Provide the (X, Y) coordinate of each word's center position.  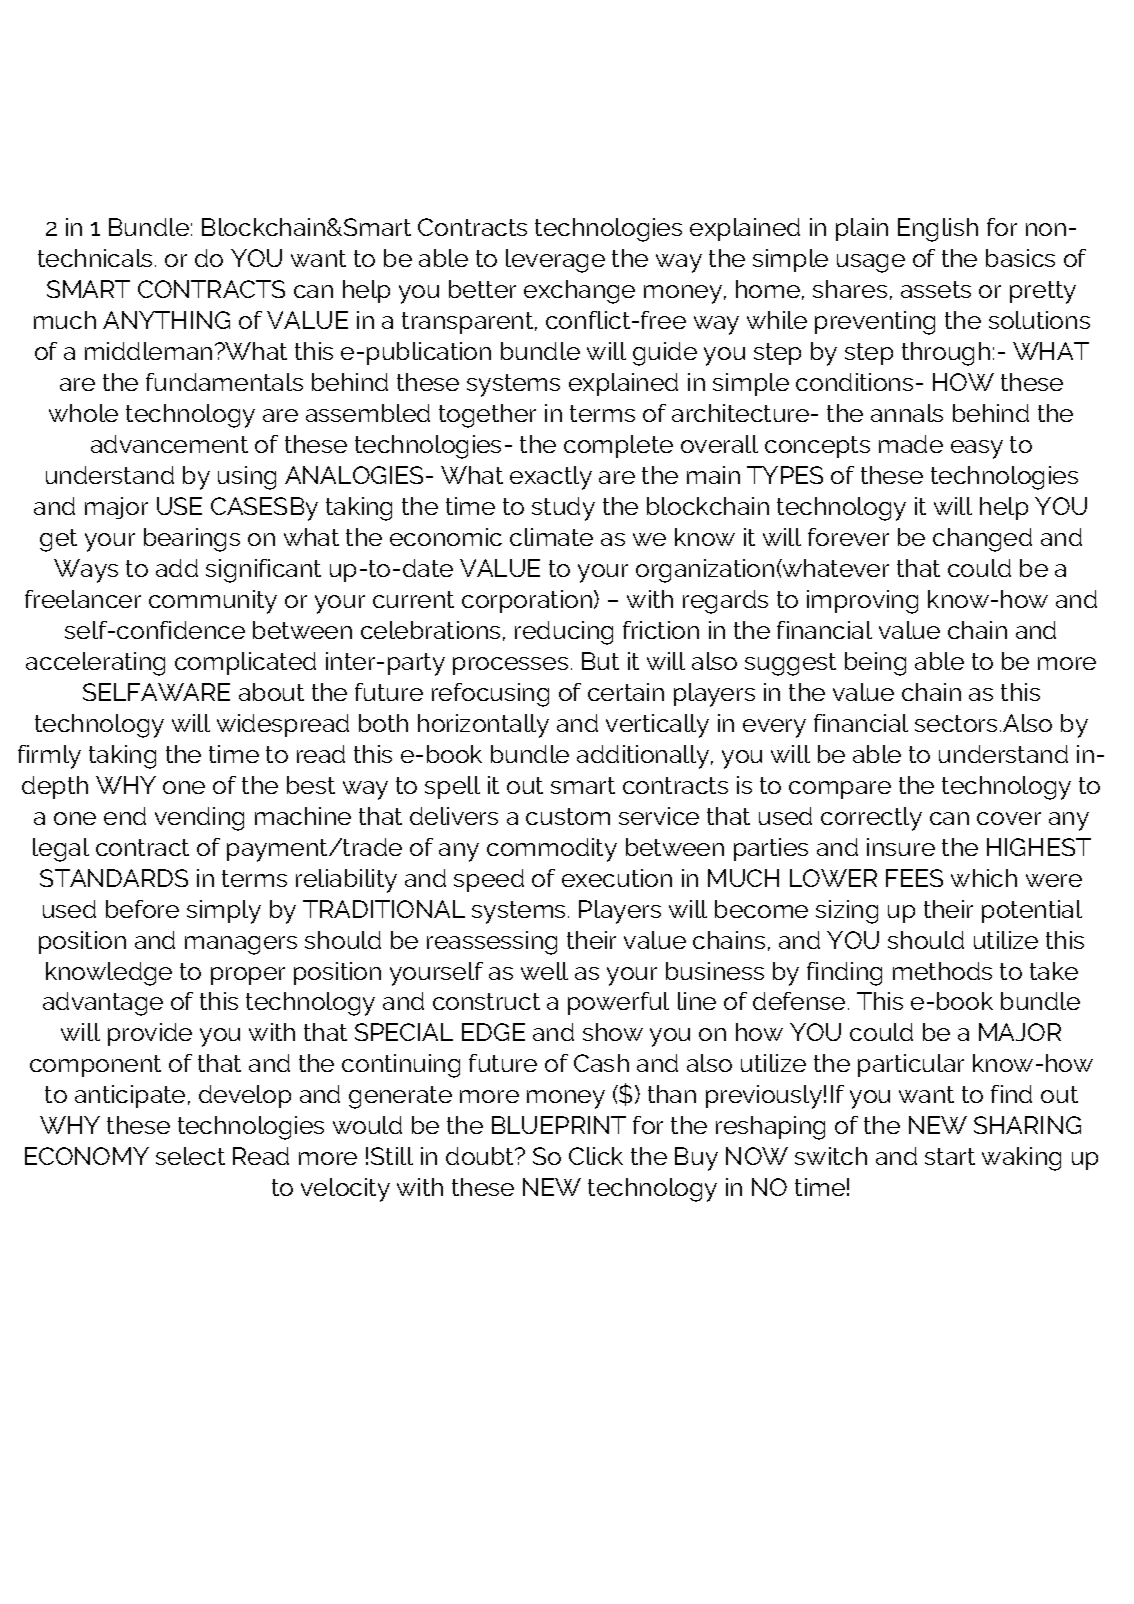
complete (618, 446)
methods (942, 971)
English (938, 230)
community (213, 602)
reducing (564, 633)
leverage (555, 261)
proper (248, 976)
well (544, 971)
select (190, 1156)
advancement (169, 444)
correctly (871, 819)
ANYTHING (166, 320)
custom (568, 816)
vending (199, 819)
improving (862, 602)
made (911, 444)
